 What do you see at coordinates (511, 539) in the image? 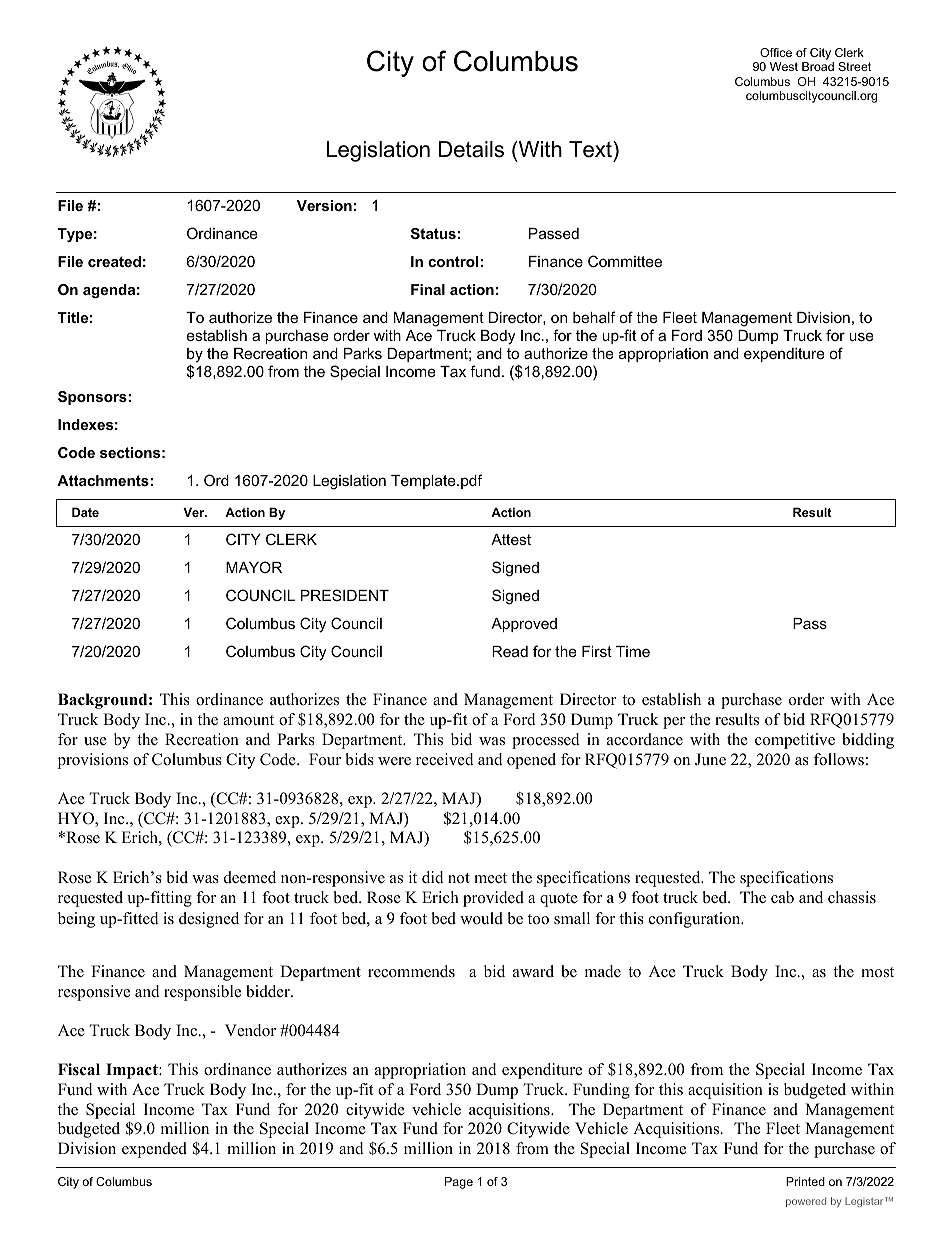
I see `Attest` at bounding box center [511, 539].
